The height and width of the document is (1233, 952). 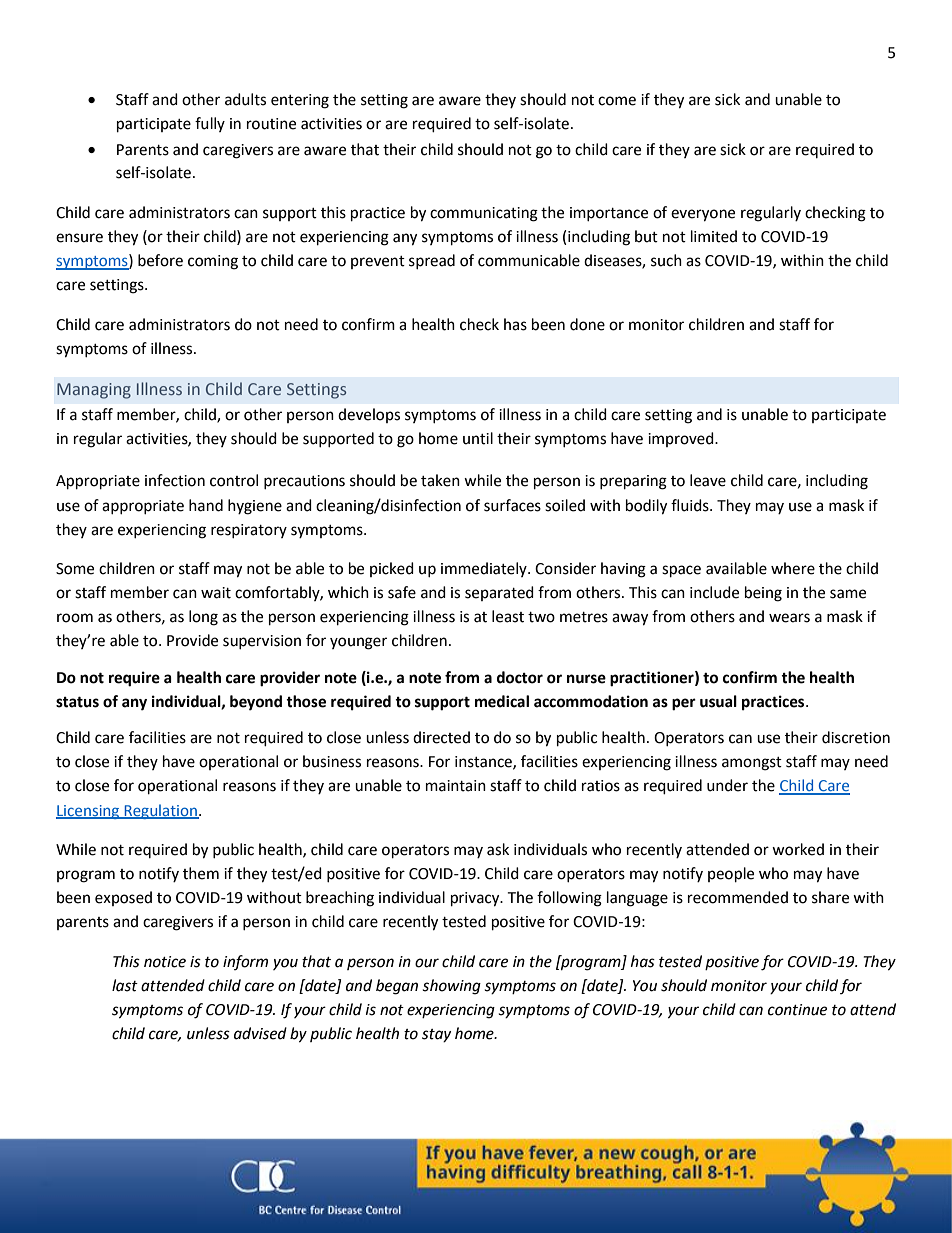 What do you see at coordinates (203, 618) in the document?
I see `long` at bounding box center [203, 618].
